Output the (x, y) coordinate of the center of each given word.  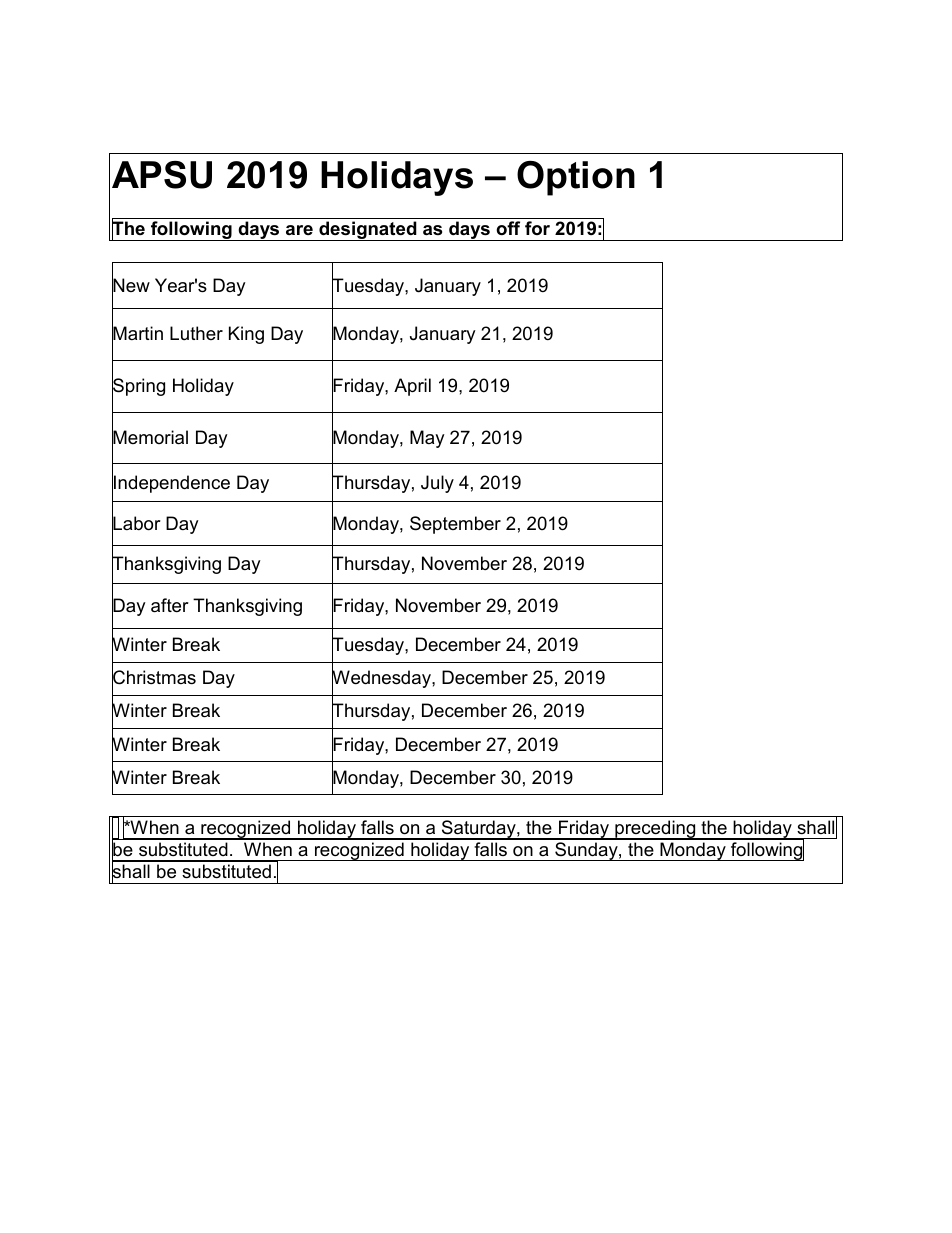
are (299, 230)
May (427, 439)
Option (576, 178)
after (170, 605)
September (455, 525)
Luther (196, 333)
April (412, 387)
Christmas (154, 678)
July (437, 484)
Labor (136, 523)
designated (368, 231)
